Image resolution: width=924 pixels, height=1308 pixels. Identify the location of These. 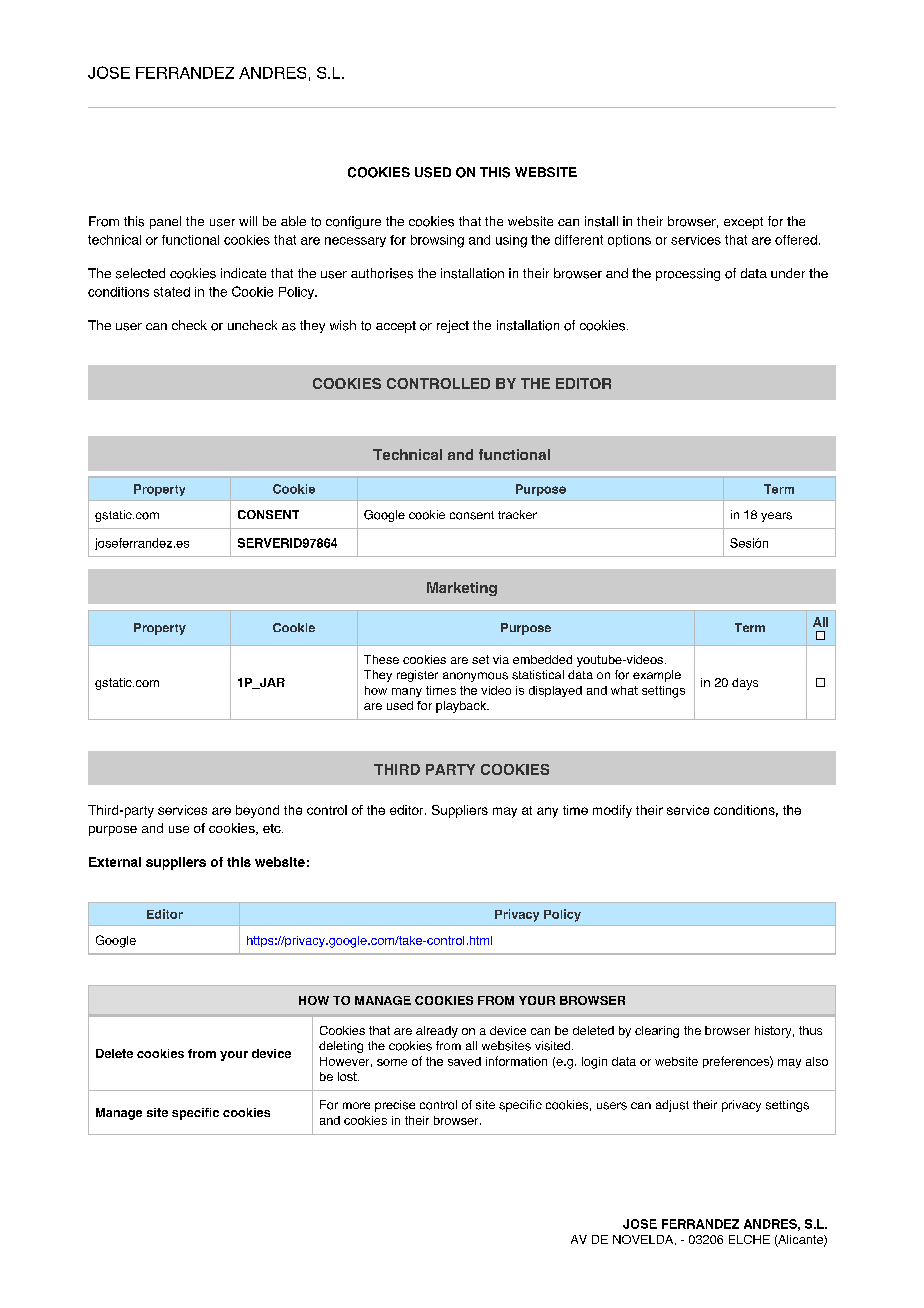
(381, 659).
